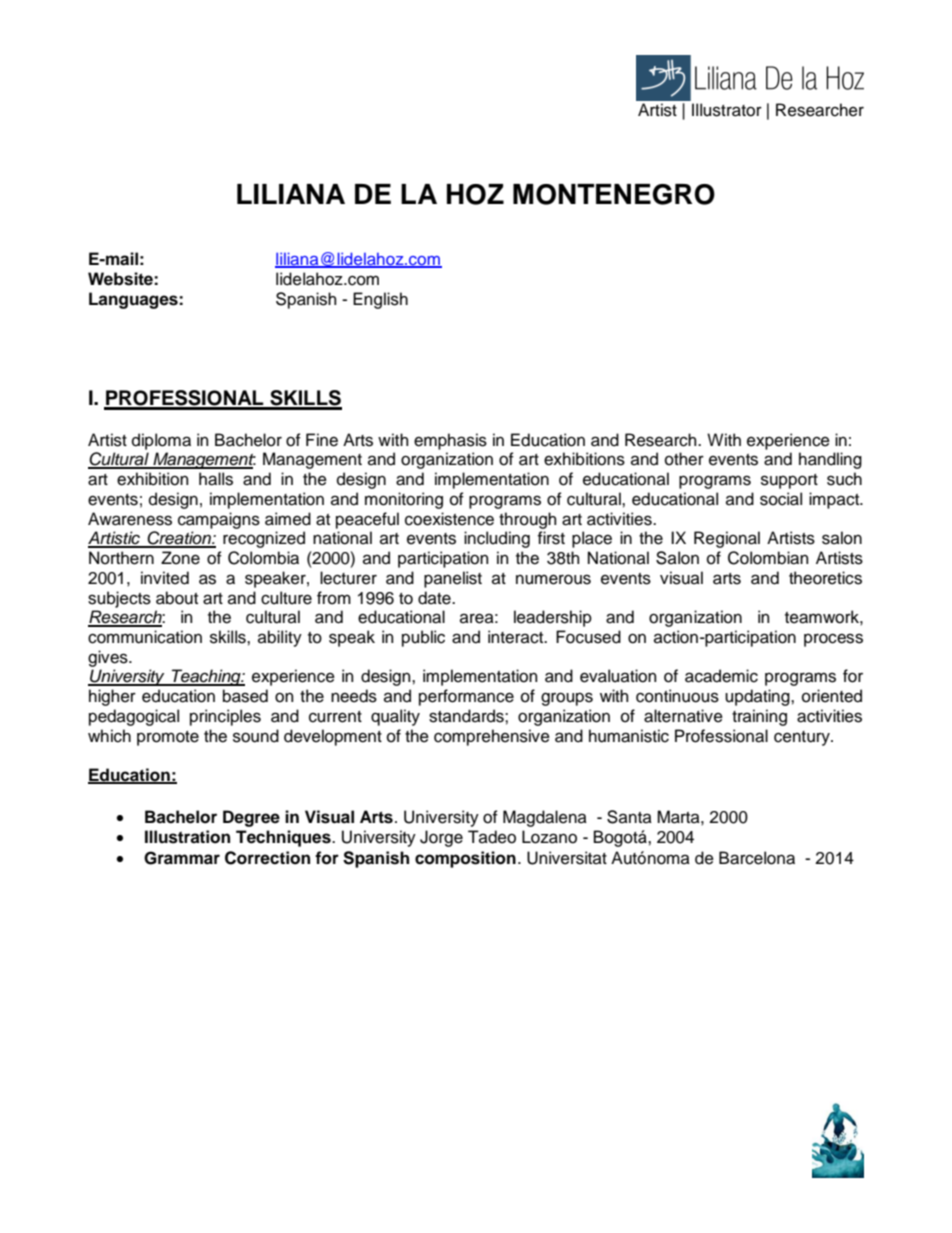 This page has width=952, height=1233. Describe the element at coordinates (177, 598) in the page. I see `about` at that location.
